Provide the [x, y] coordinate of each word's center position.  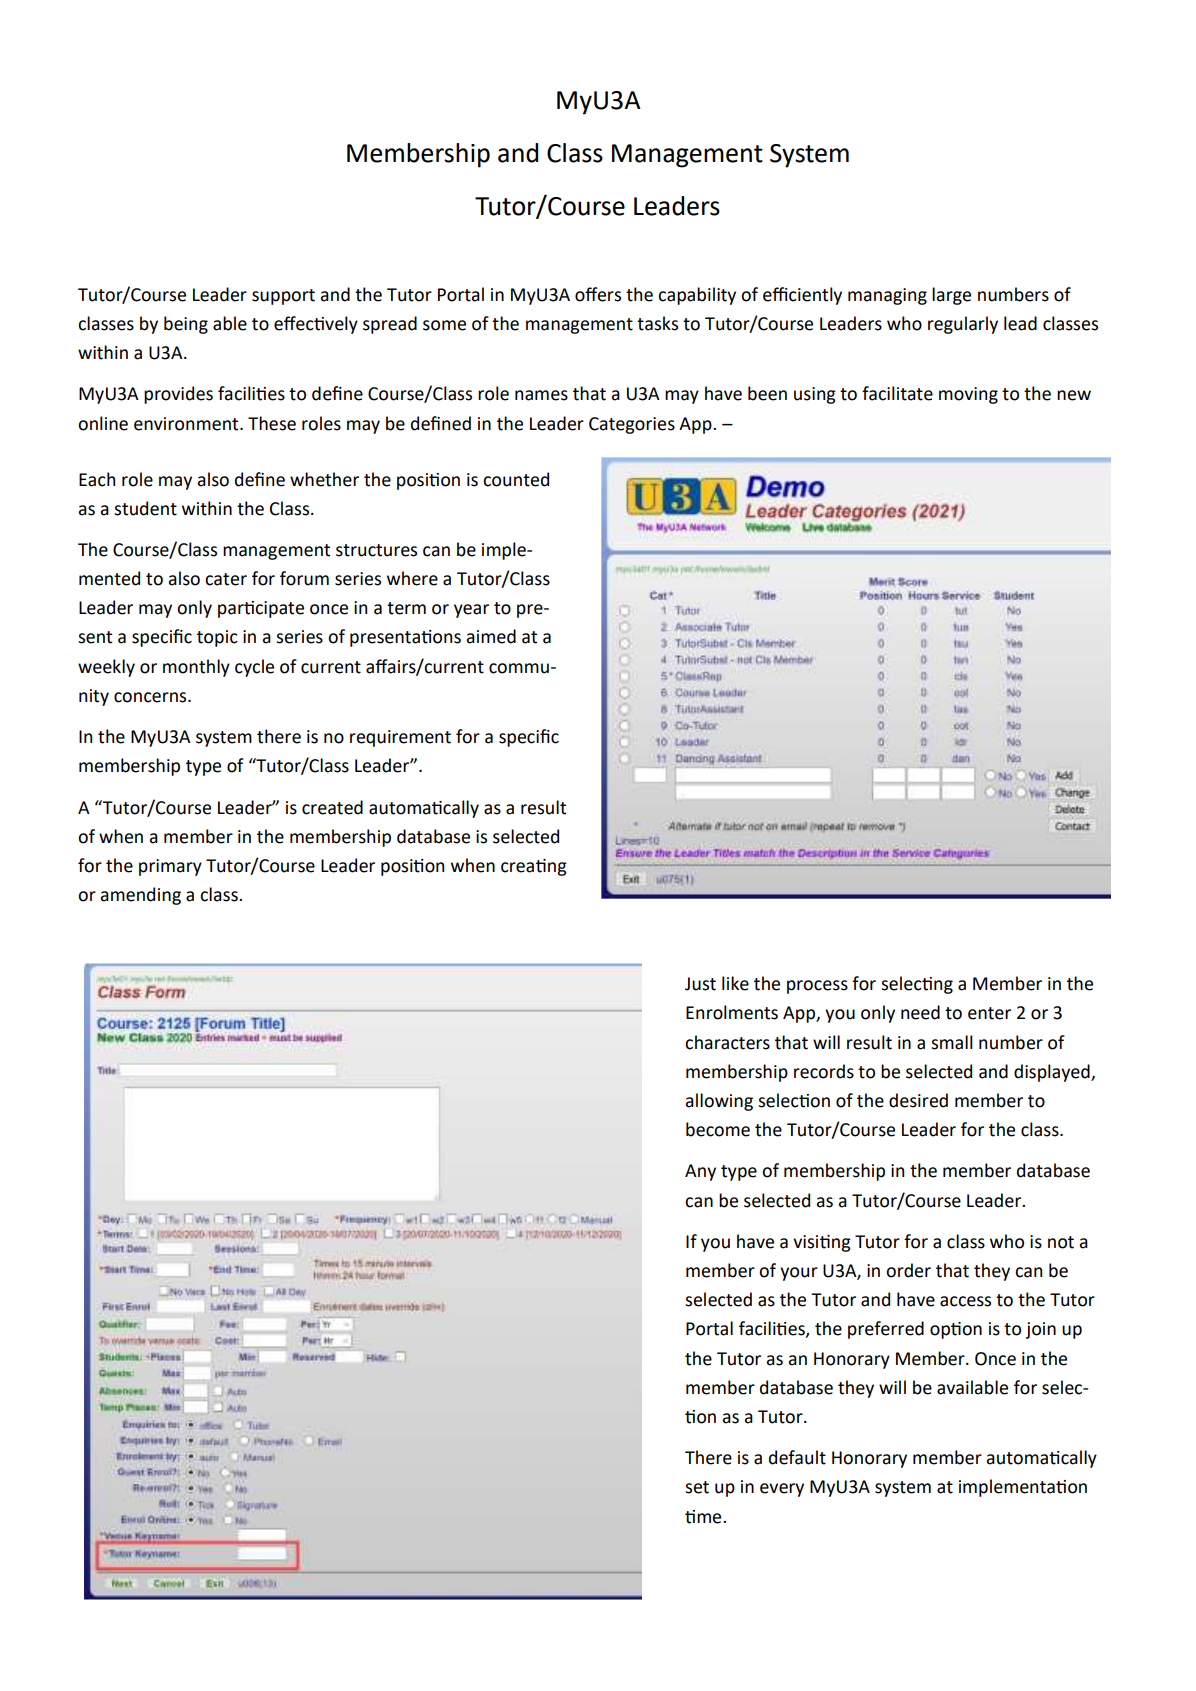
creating [534, 867]
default [797, 1457]
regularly [963, 325]
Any [700, 1172]
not [1061, 1242]
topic [217, 638]
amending [141, 896]
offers [598, 294]
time [704, 1517]
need [920, 1012]
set [697, 1487]
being [186, 325]
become [718, 1129]
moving [968, 395]
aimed [491, 636]
